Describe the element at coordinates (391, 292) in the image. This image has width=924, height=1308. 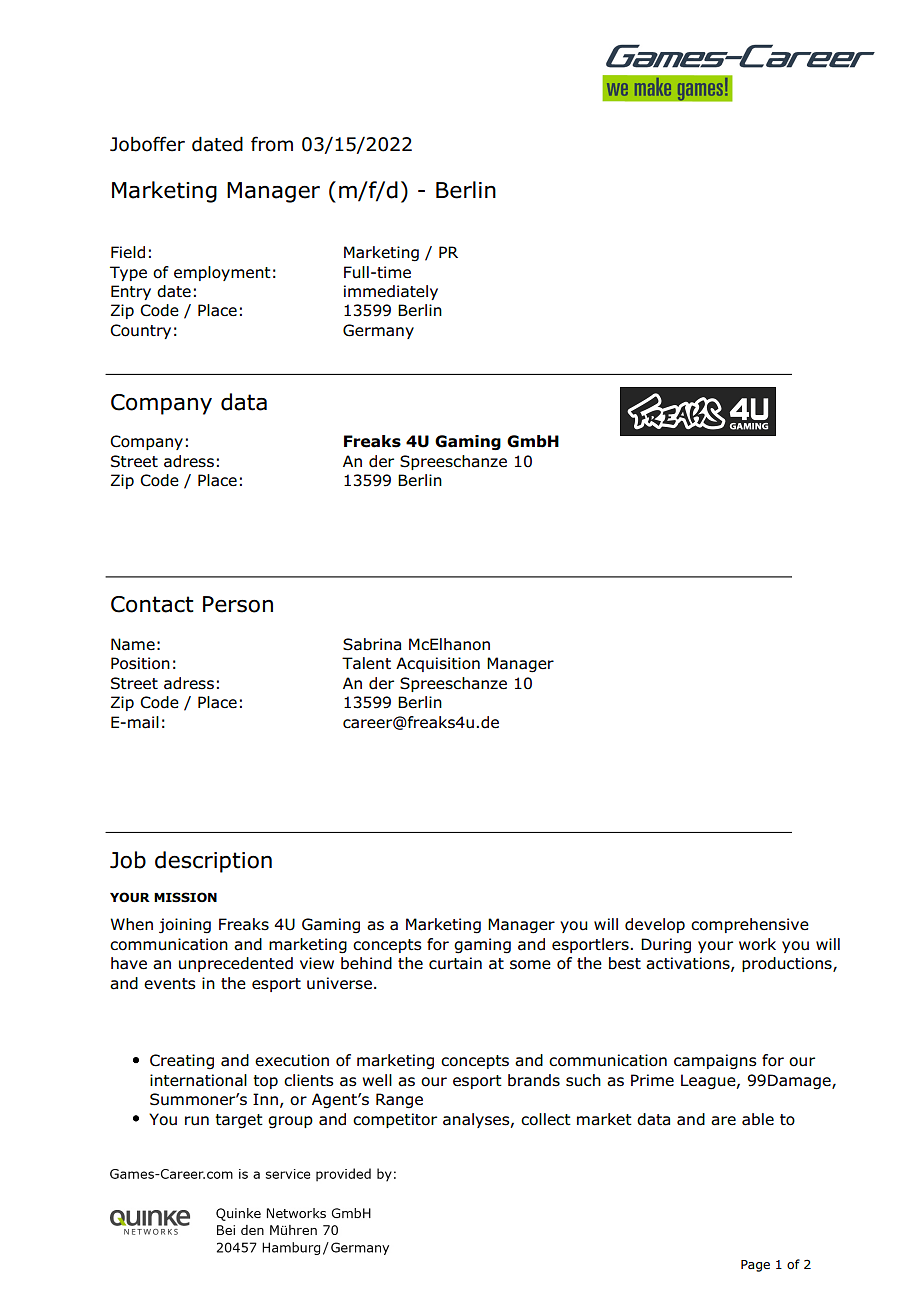
I see `immediately` at that location.
